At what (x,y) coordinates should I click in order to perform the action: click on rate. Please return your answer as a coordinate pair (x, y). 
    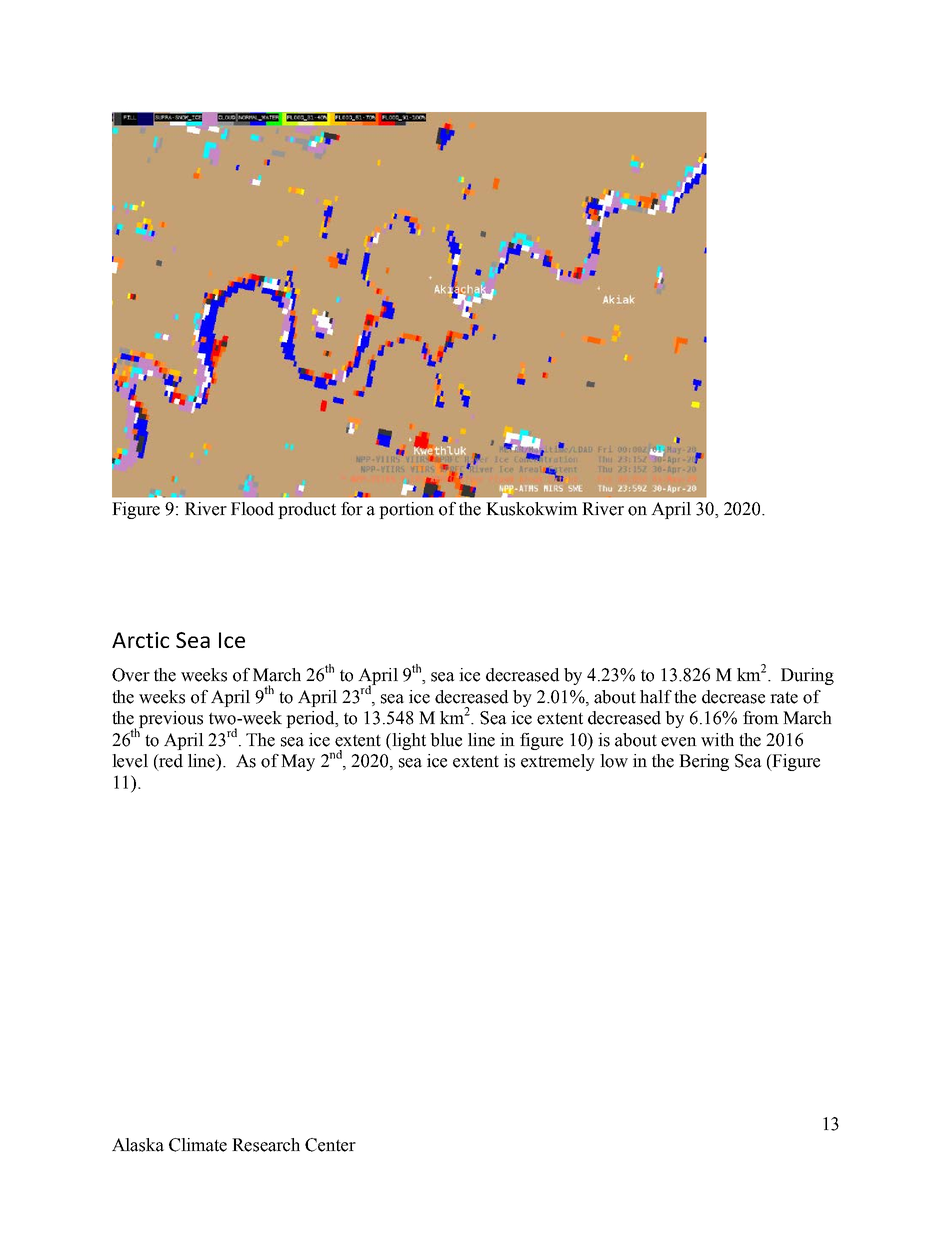
    Looking at the image, I should click on (784, 698).
